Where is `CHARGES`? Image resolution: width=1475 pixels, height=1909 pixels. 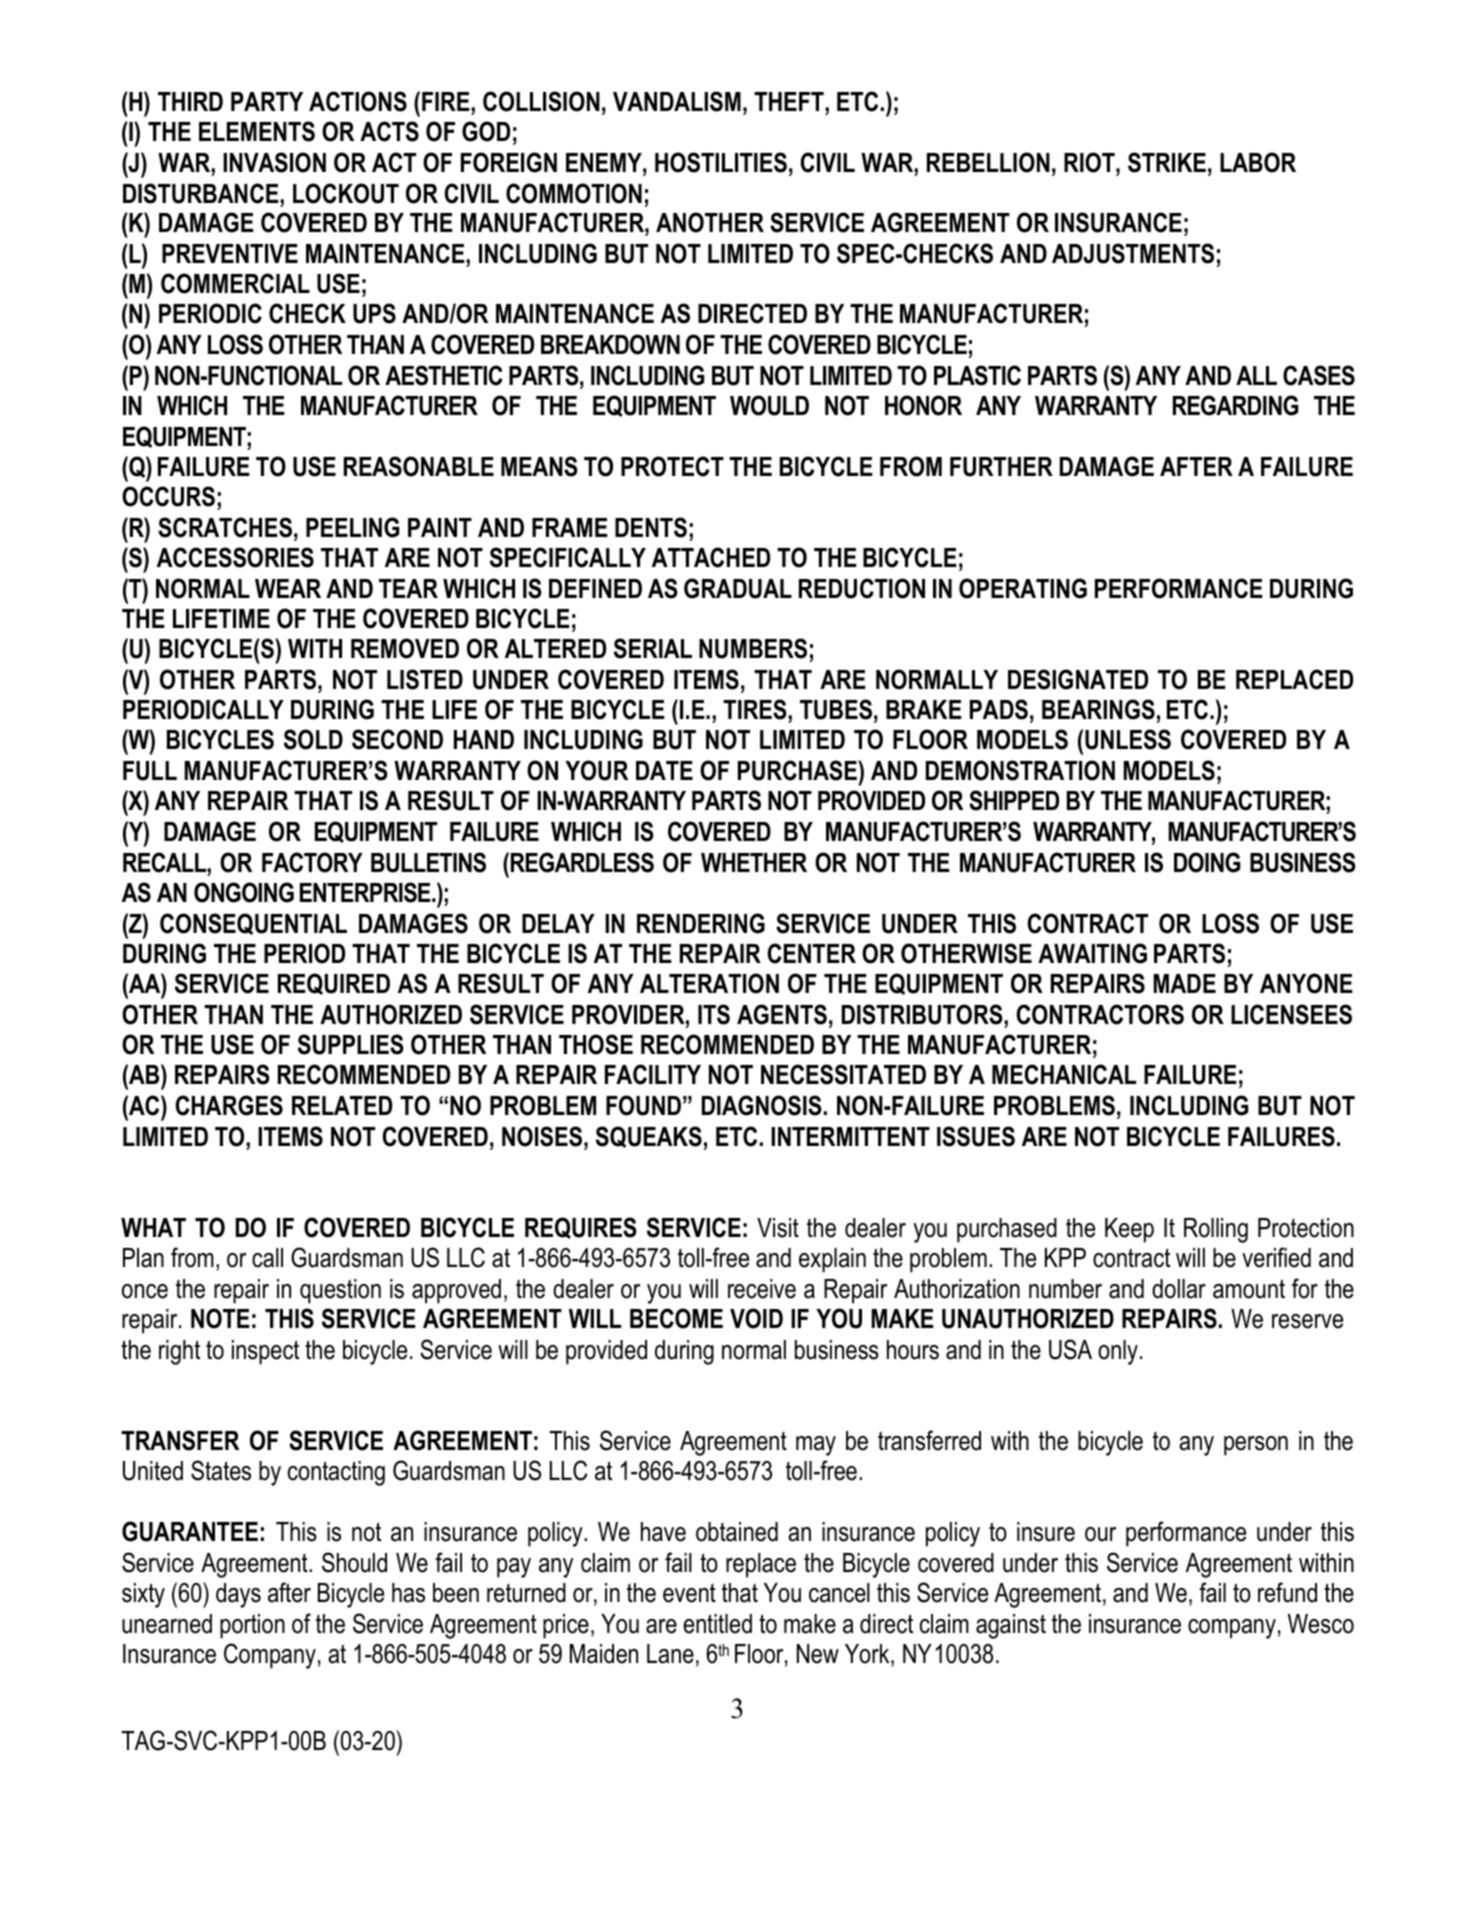 CHARGES is located at coordinates (229, 1105).
